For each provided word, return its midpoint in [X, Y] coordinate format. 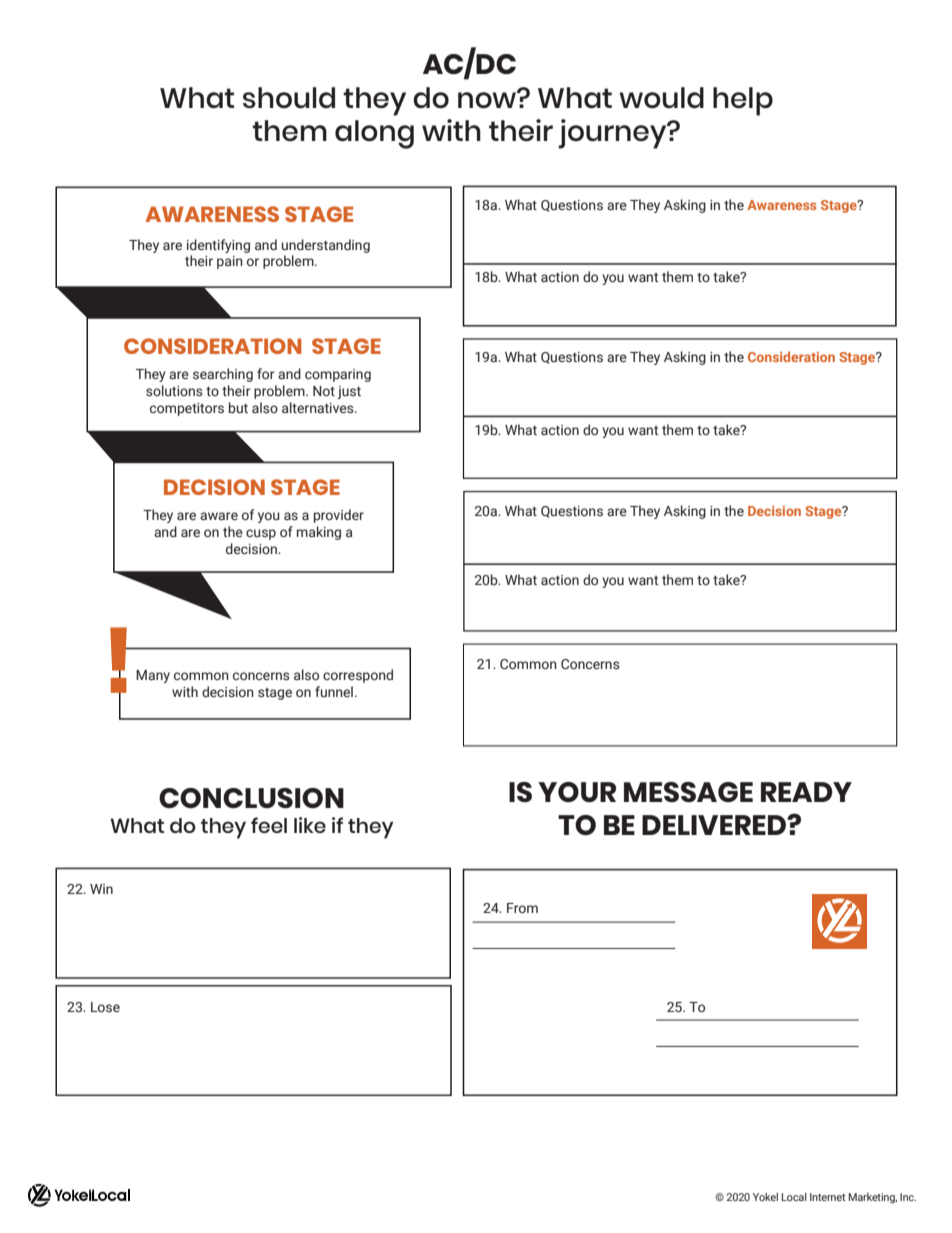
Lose [105, 1007]
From [522, 908]
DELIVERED [715, 825]
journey [613, 134]
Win [101, 889]
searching [223, 375]
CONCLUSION [251, 798]
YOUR [577, 792]
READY [806, 792]
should [289, 98]
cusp [261, 534]
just [349, 392]
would [661, 98]
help [743, 101]
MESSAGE [688, 792]
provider [339, 516]
